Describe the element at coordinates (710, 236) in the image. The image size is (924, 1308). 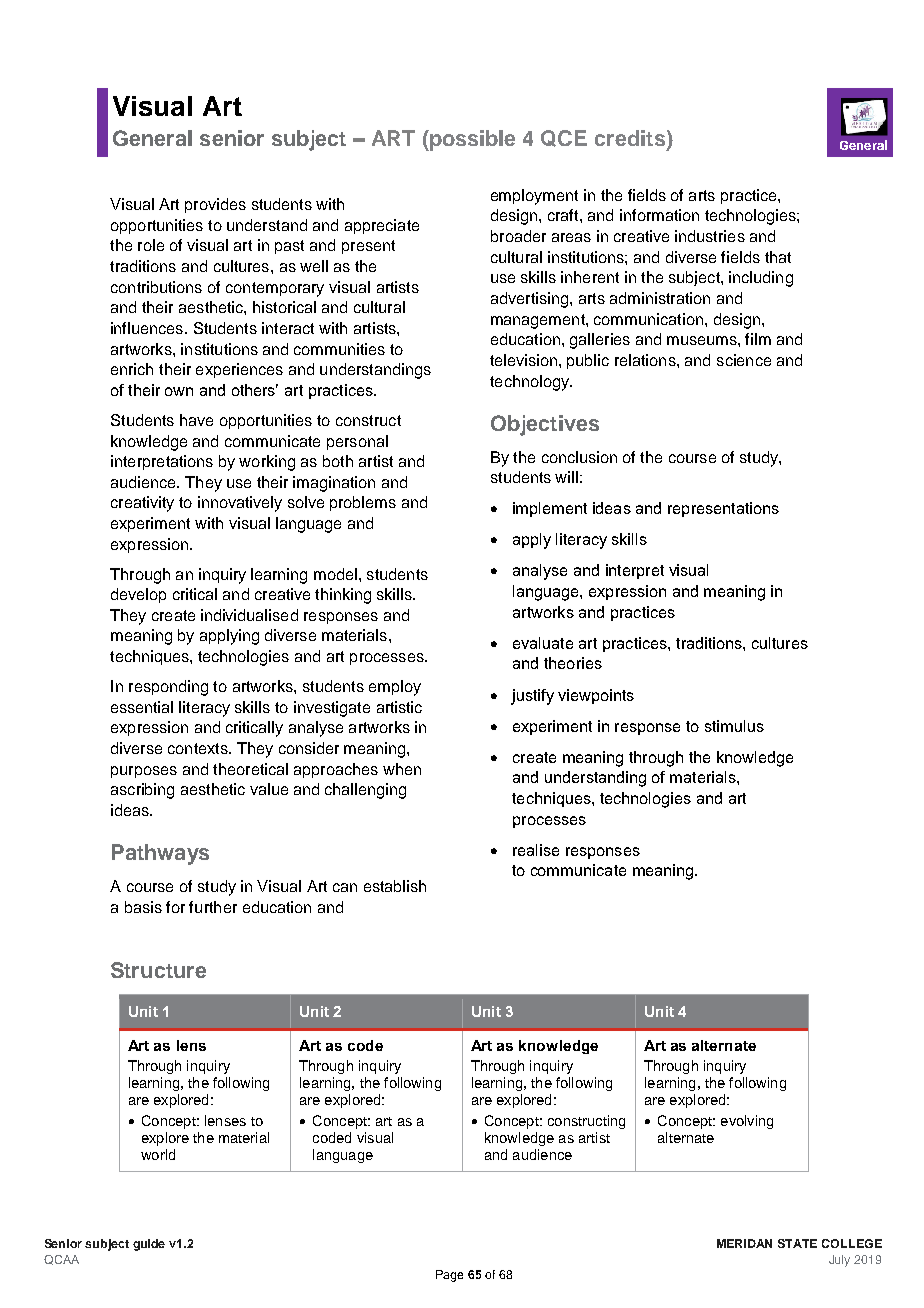
I see `industries` at that location.
